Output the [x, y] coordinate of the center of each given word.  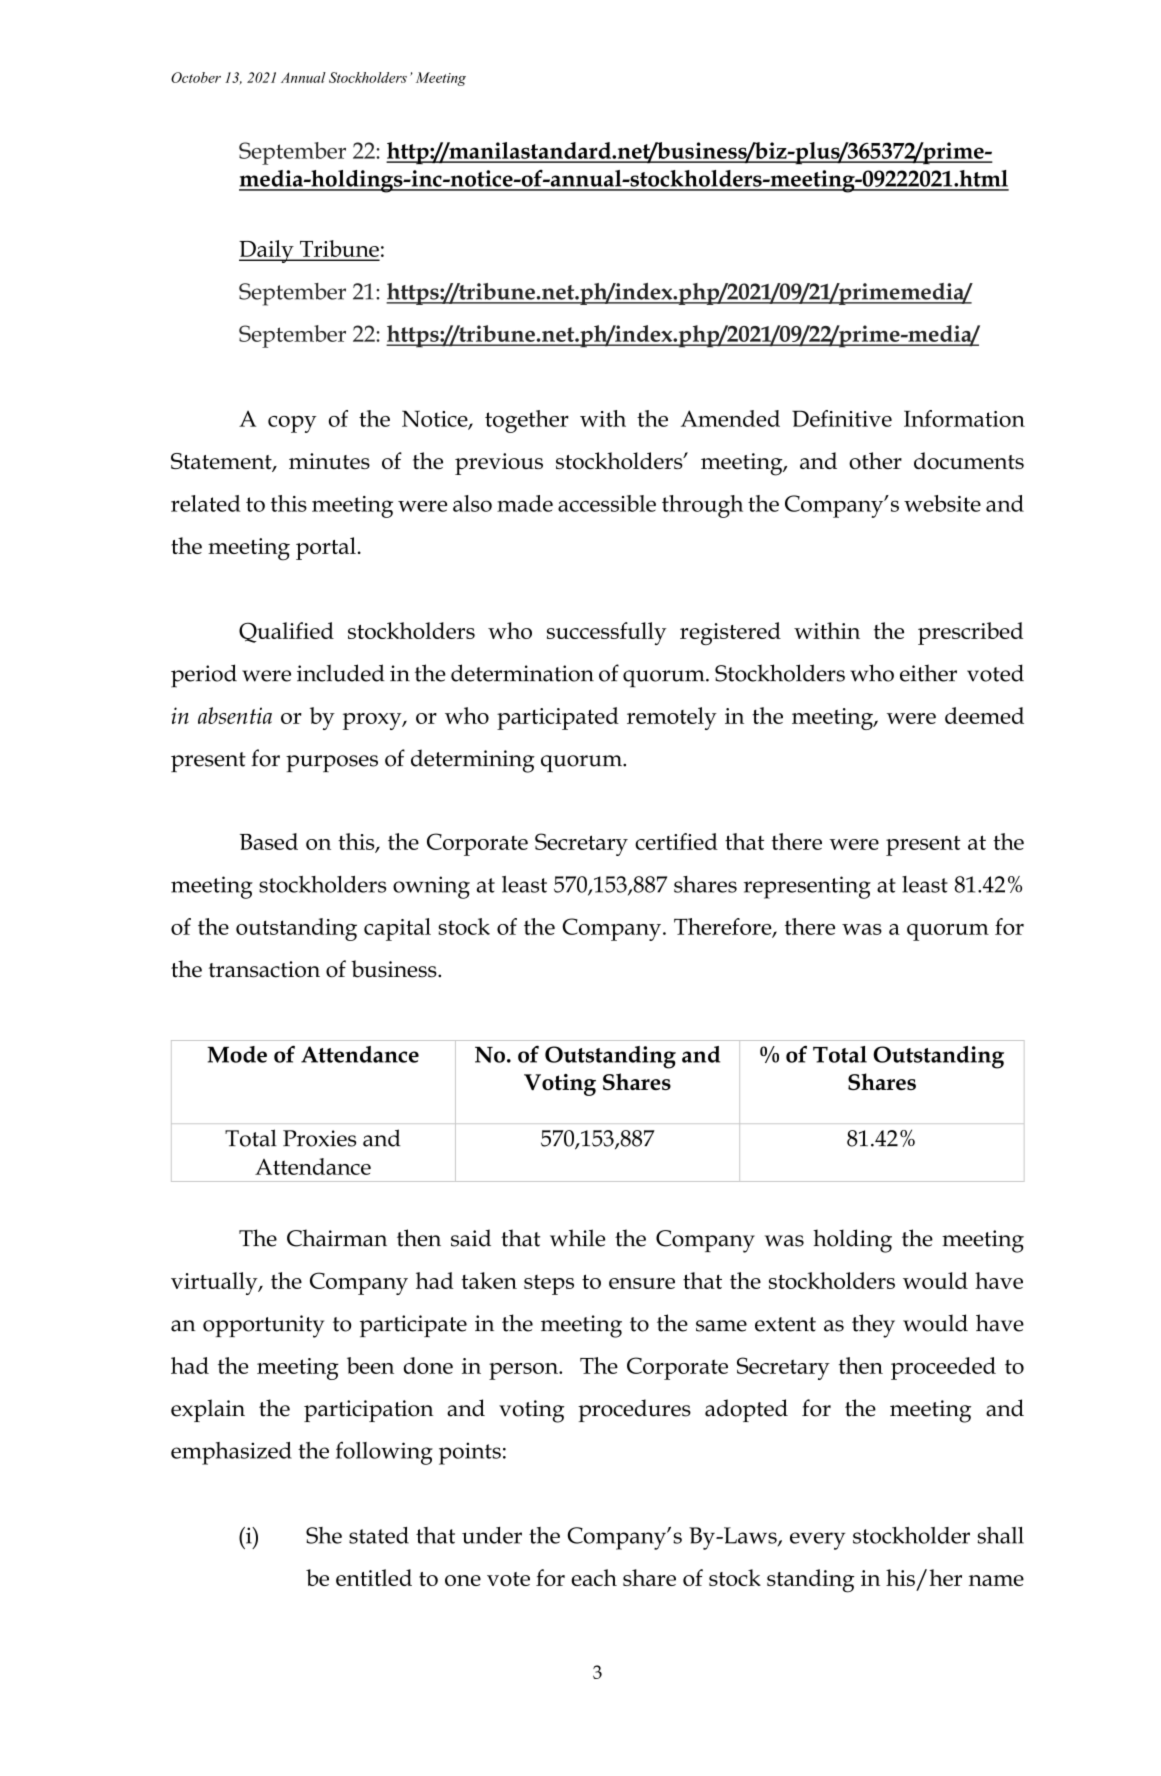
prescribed [970, 633]
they [873, 1326]
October [196, 77]
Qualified [286, 632]
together [527, 421]
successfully [607, 633]
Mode [237, 1054]
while [577, 1238]
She [324, 1535]
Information [964, 418]
